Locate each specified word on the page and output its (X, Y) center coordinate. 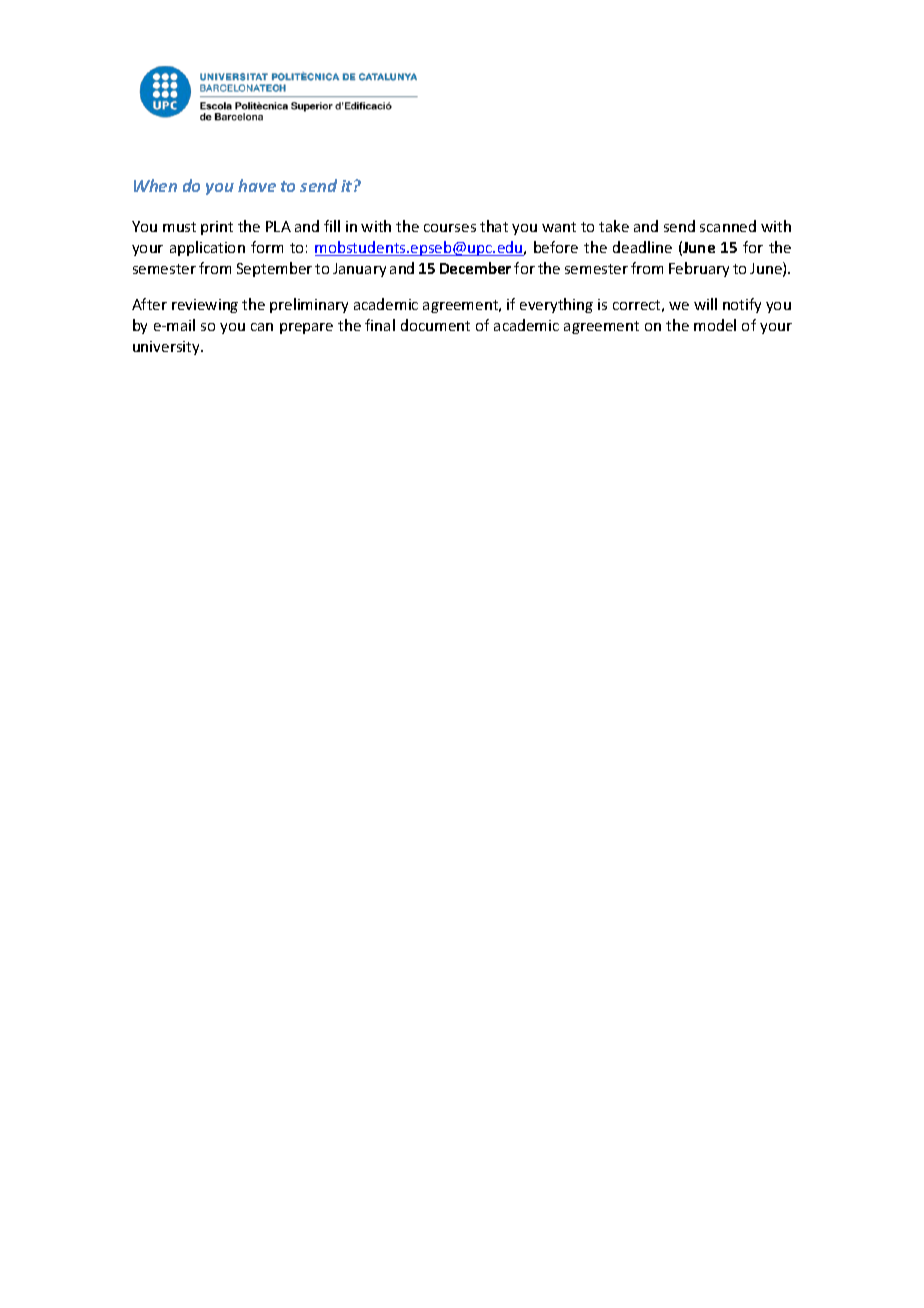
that (494, 226)
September (274, 269)
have (257, 185)
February (699, 269)
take (614, 226)
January (359, 270)
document (435, 325)
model (715, 325)
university (167, 348)
